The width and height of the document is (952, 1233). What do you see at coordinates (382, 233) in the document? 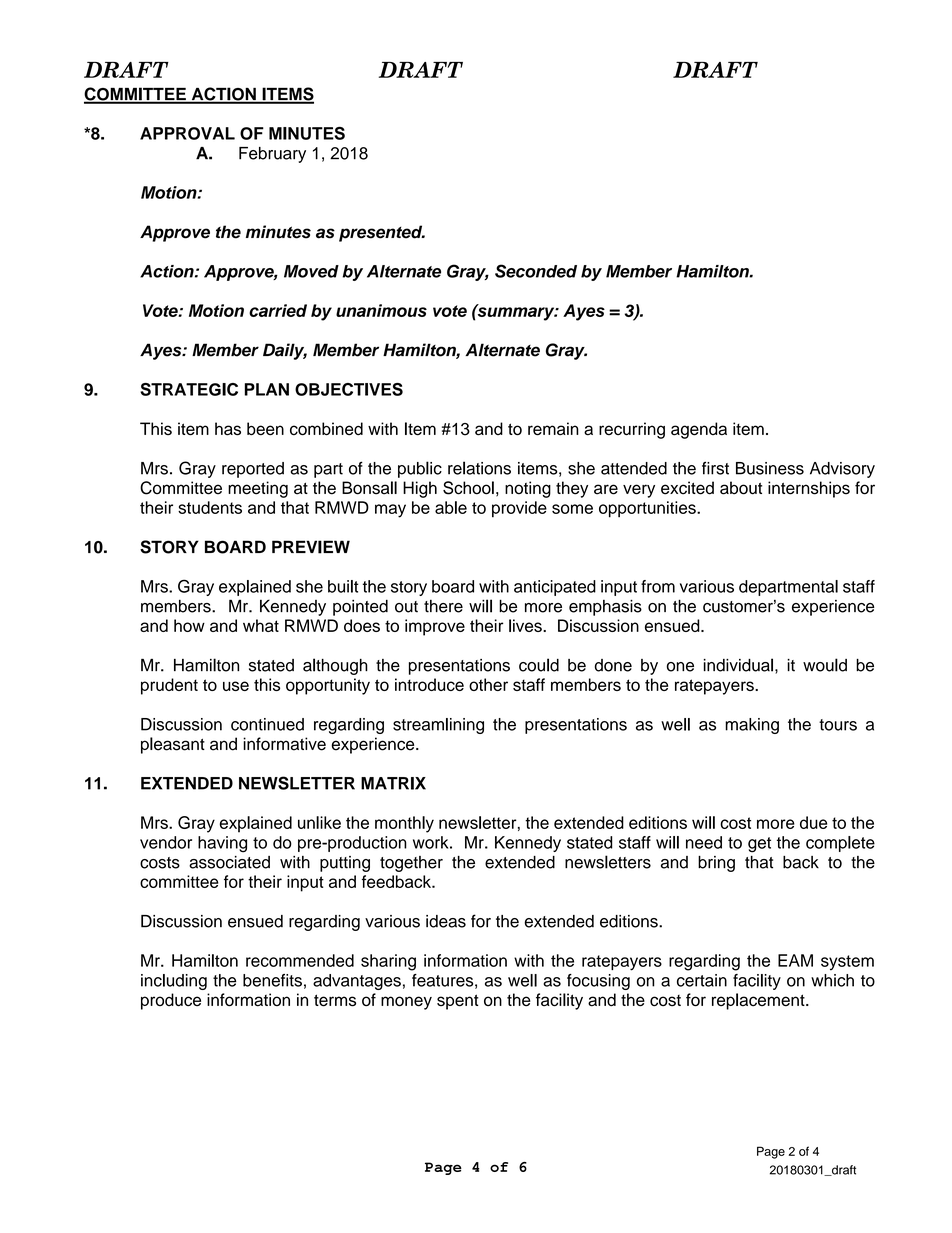
I see `presented` at bounding box center [382, 233].
